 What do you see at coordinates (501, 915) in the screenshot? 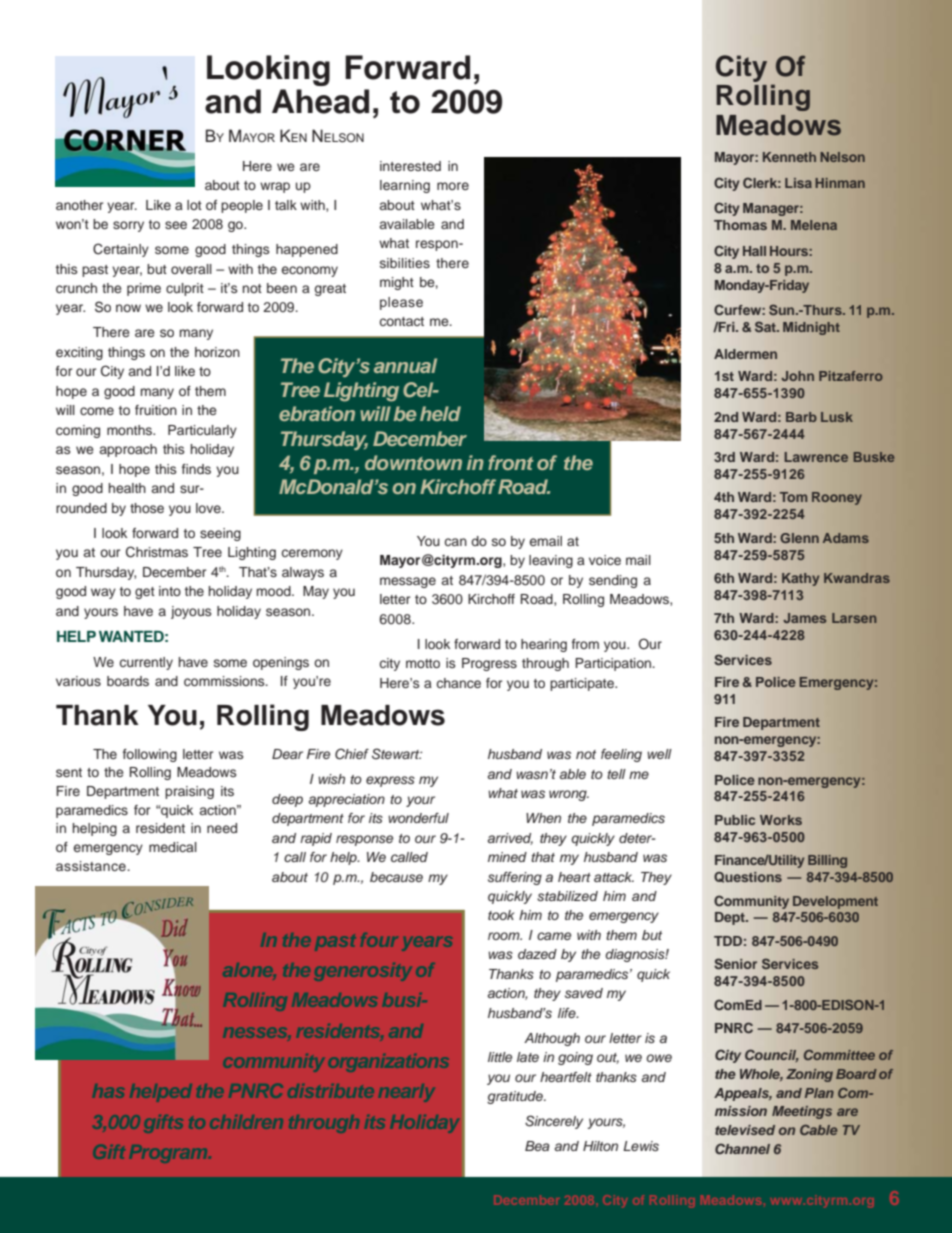
I see `took` at bounding box center [501, 915].
